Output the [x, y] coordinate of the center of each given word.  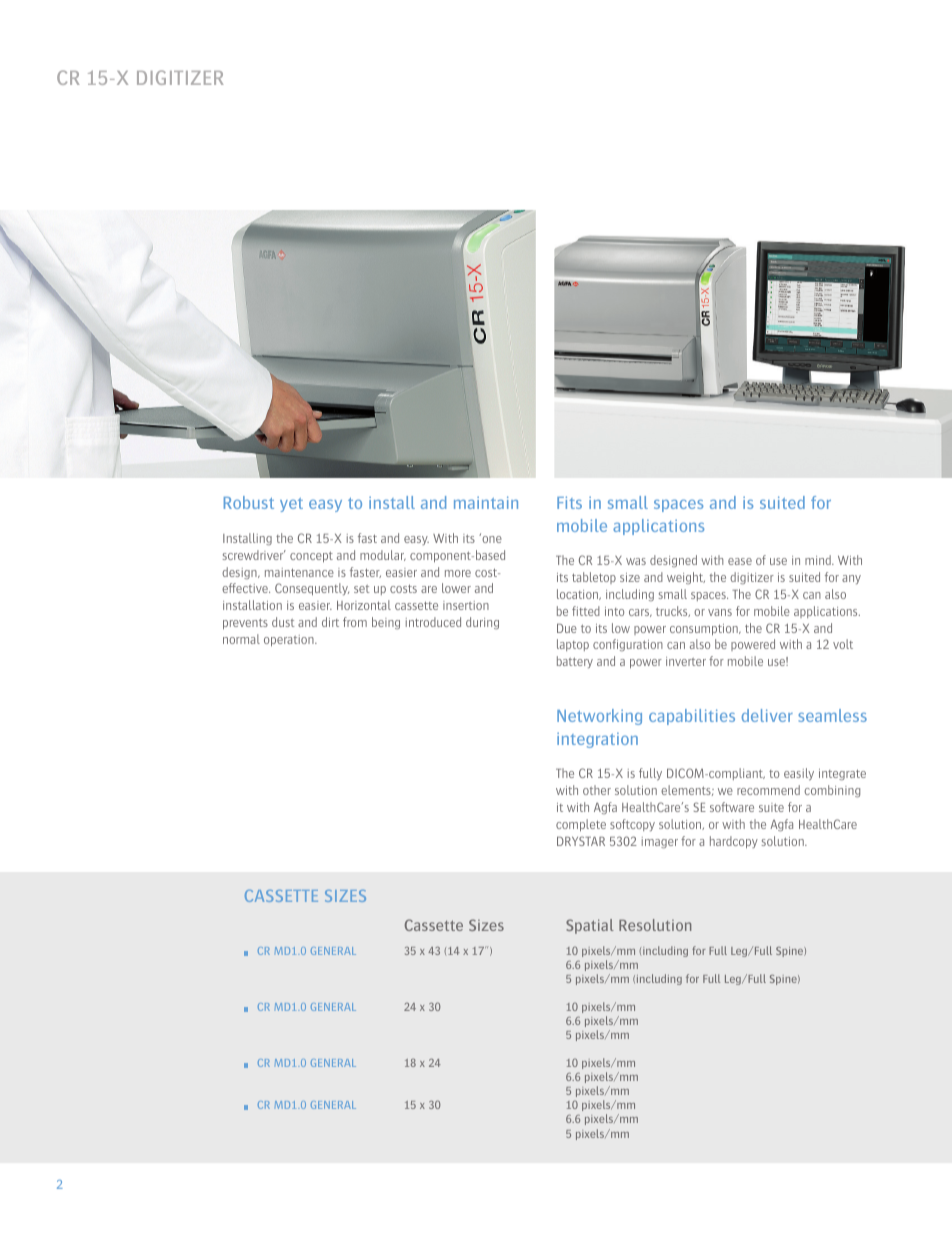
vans [720, 612]
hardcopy [734, 842]
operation [290, 640]
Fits [569, 502]
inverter [686, 661]
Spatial [590, 926]
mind [819, 560]
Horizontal [364, 605]
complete [581, 825]
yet [291, 505]
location [578, 594]
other [597, 790]
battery [575, 662]
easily [799, 774]
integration [597, 740]
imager [660, 842]
